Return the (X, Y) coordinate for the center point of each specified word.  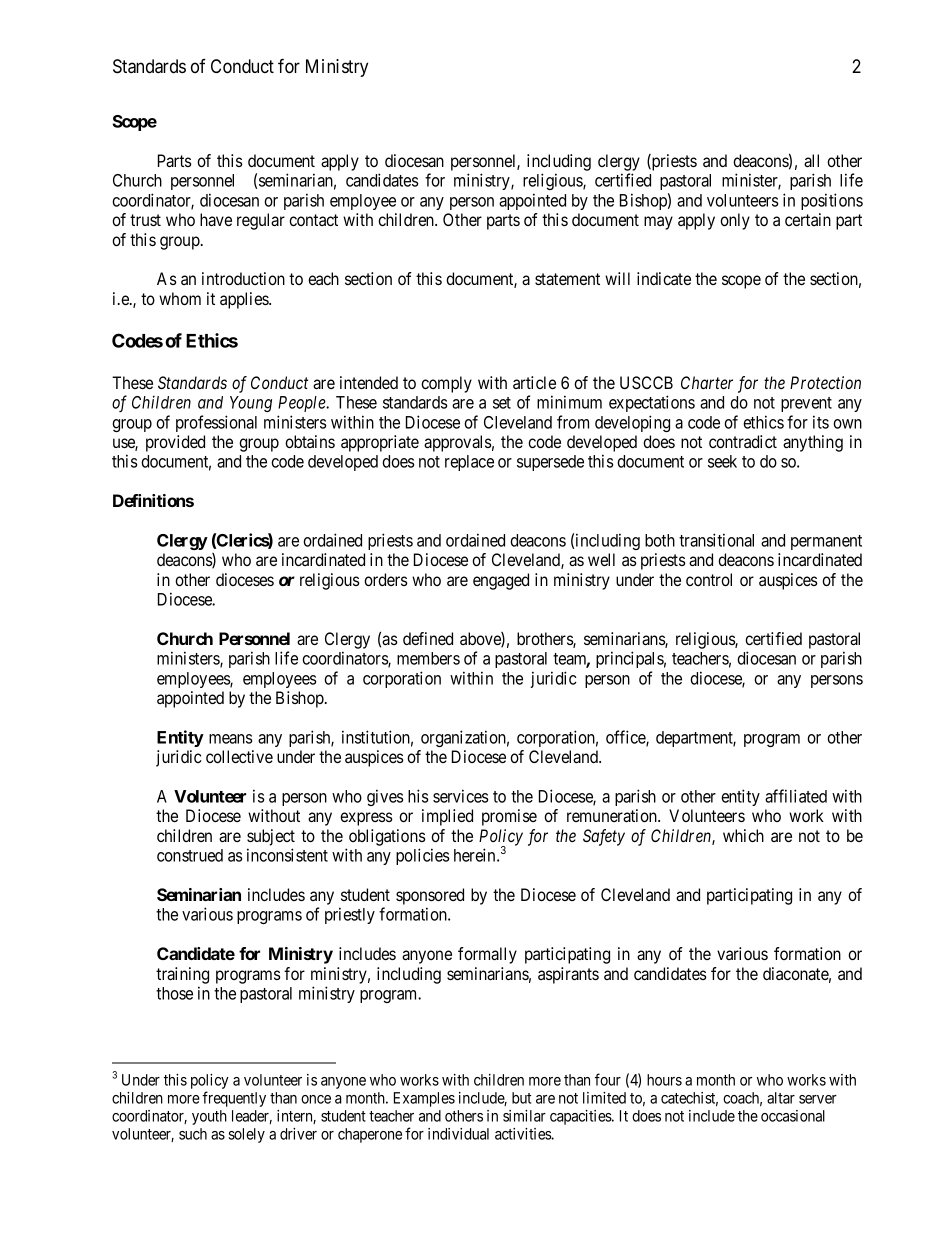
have (216, 219)
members (428, 658)
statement (567, 279)
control (709, 579)
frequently (234, 1099)
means (230, 739)
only (735, 221)
